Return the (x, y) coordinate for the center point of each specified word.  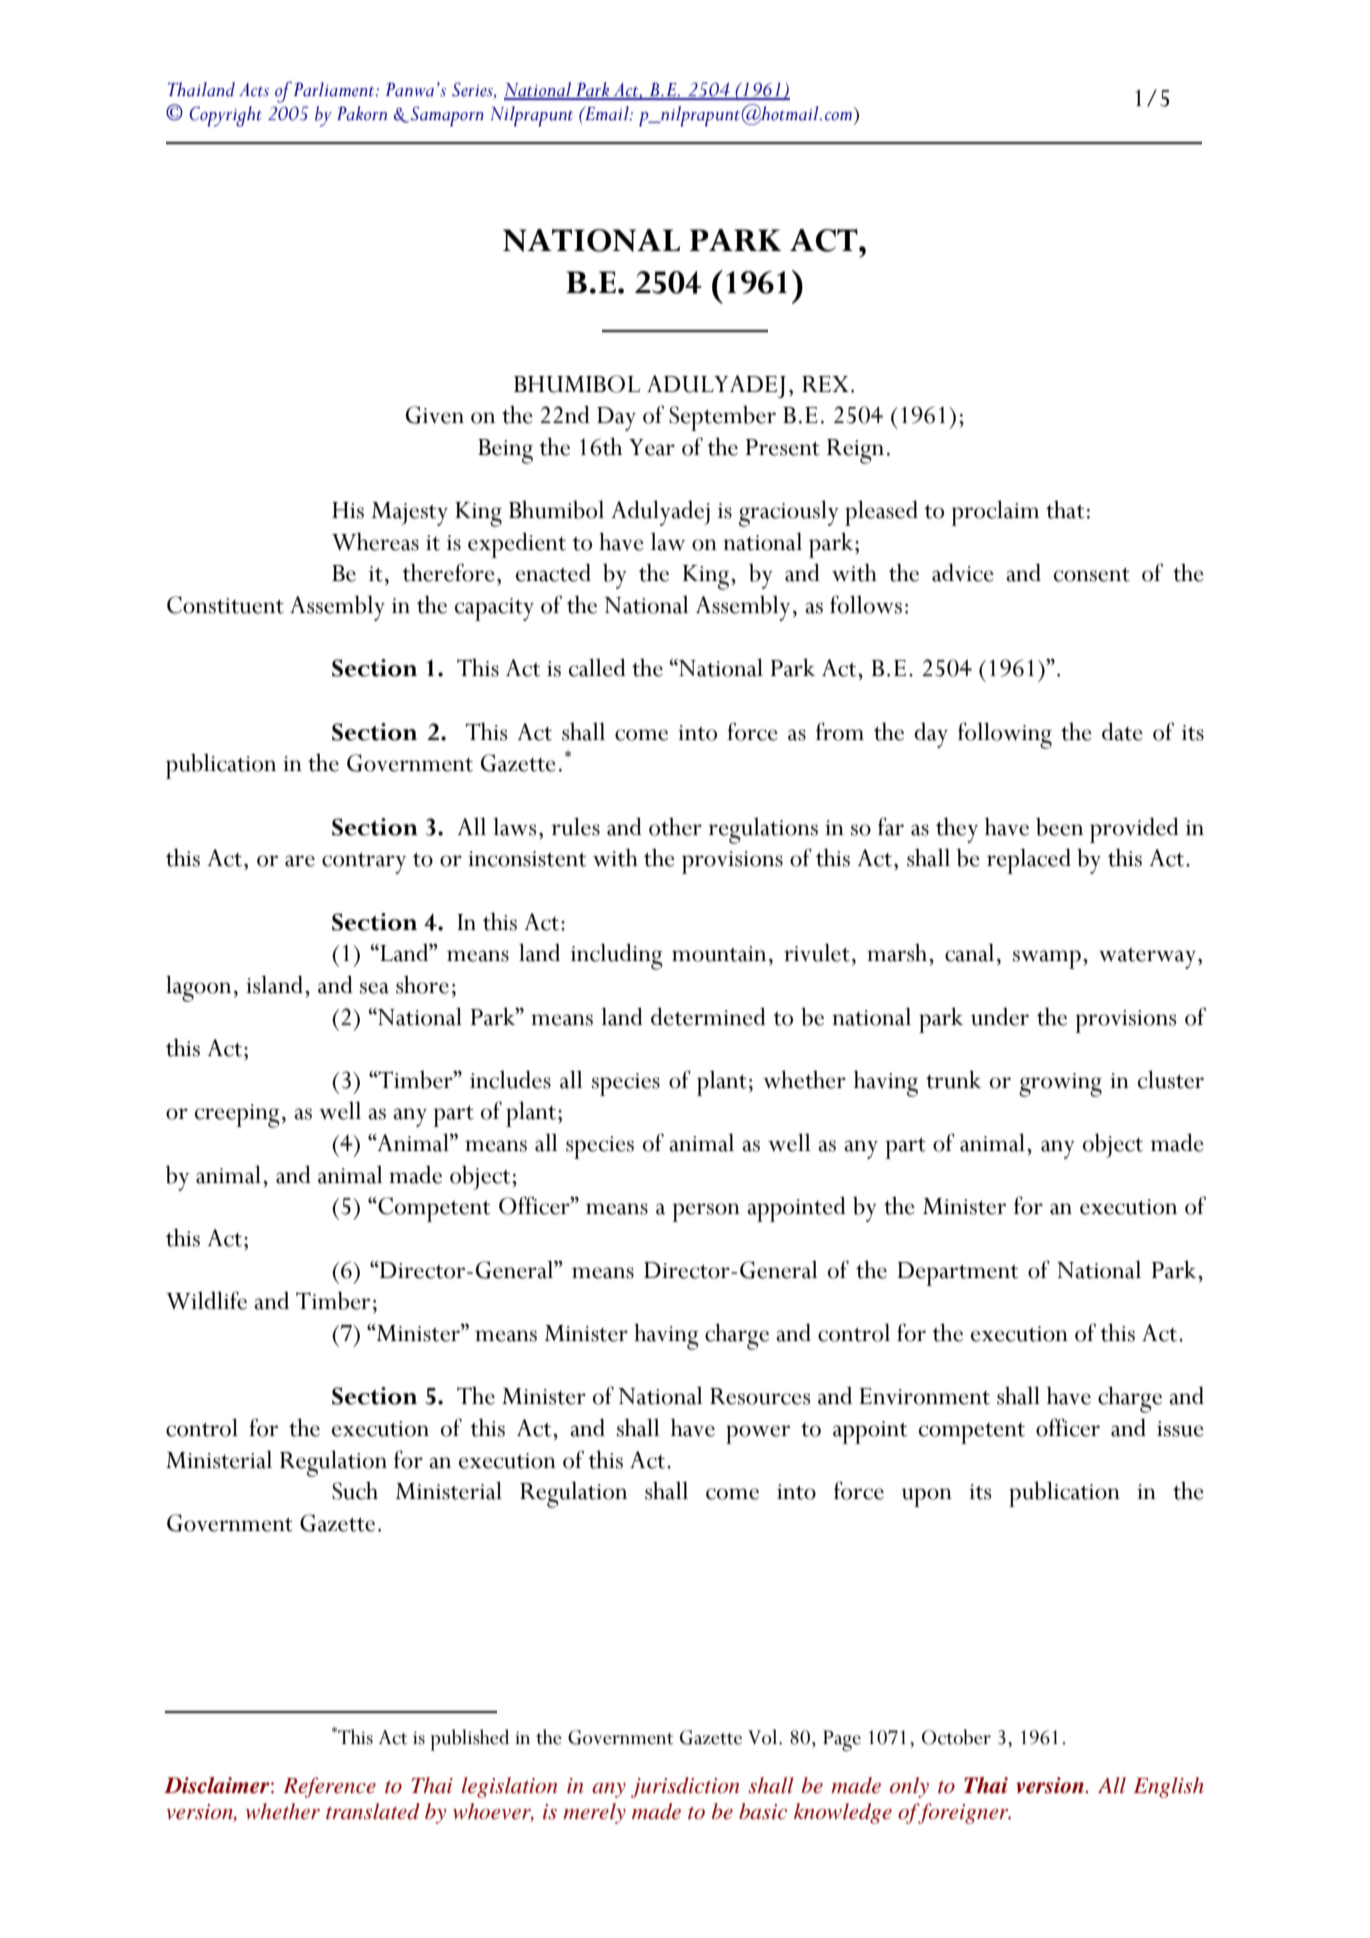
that (1065, 510)
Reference (329, 1787)
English (1169, 1787)
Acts (254, 90)
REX (825, 384)
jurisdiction (685, 1787)
